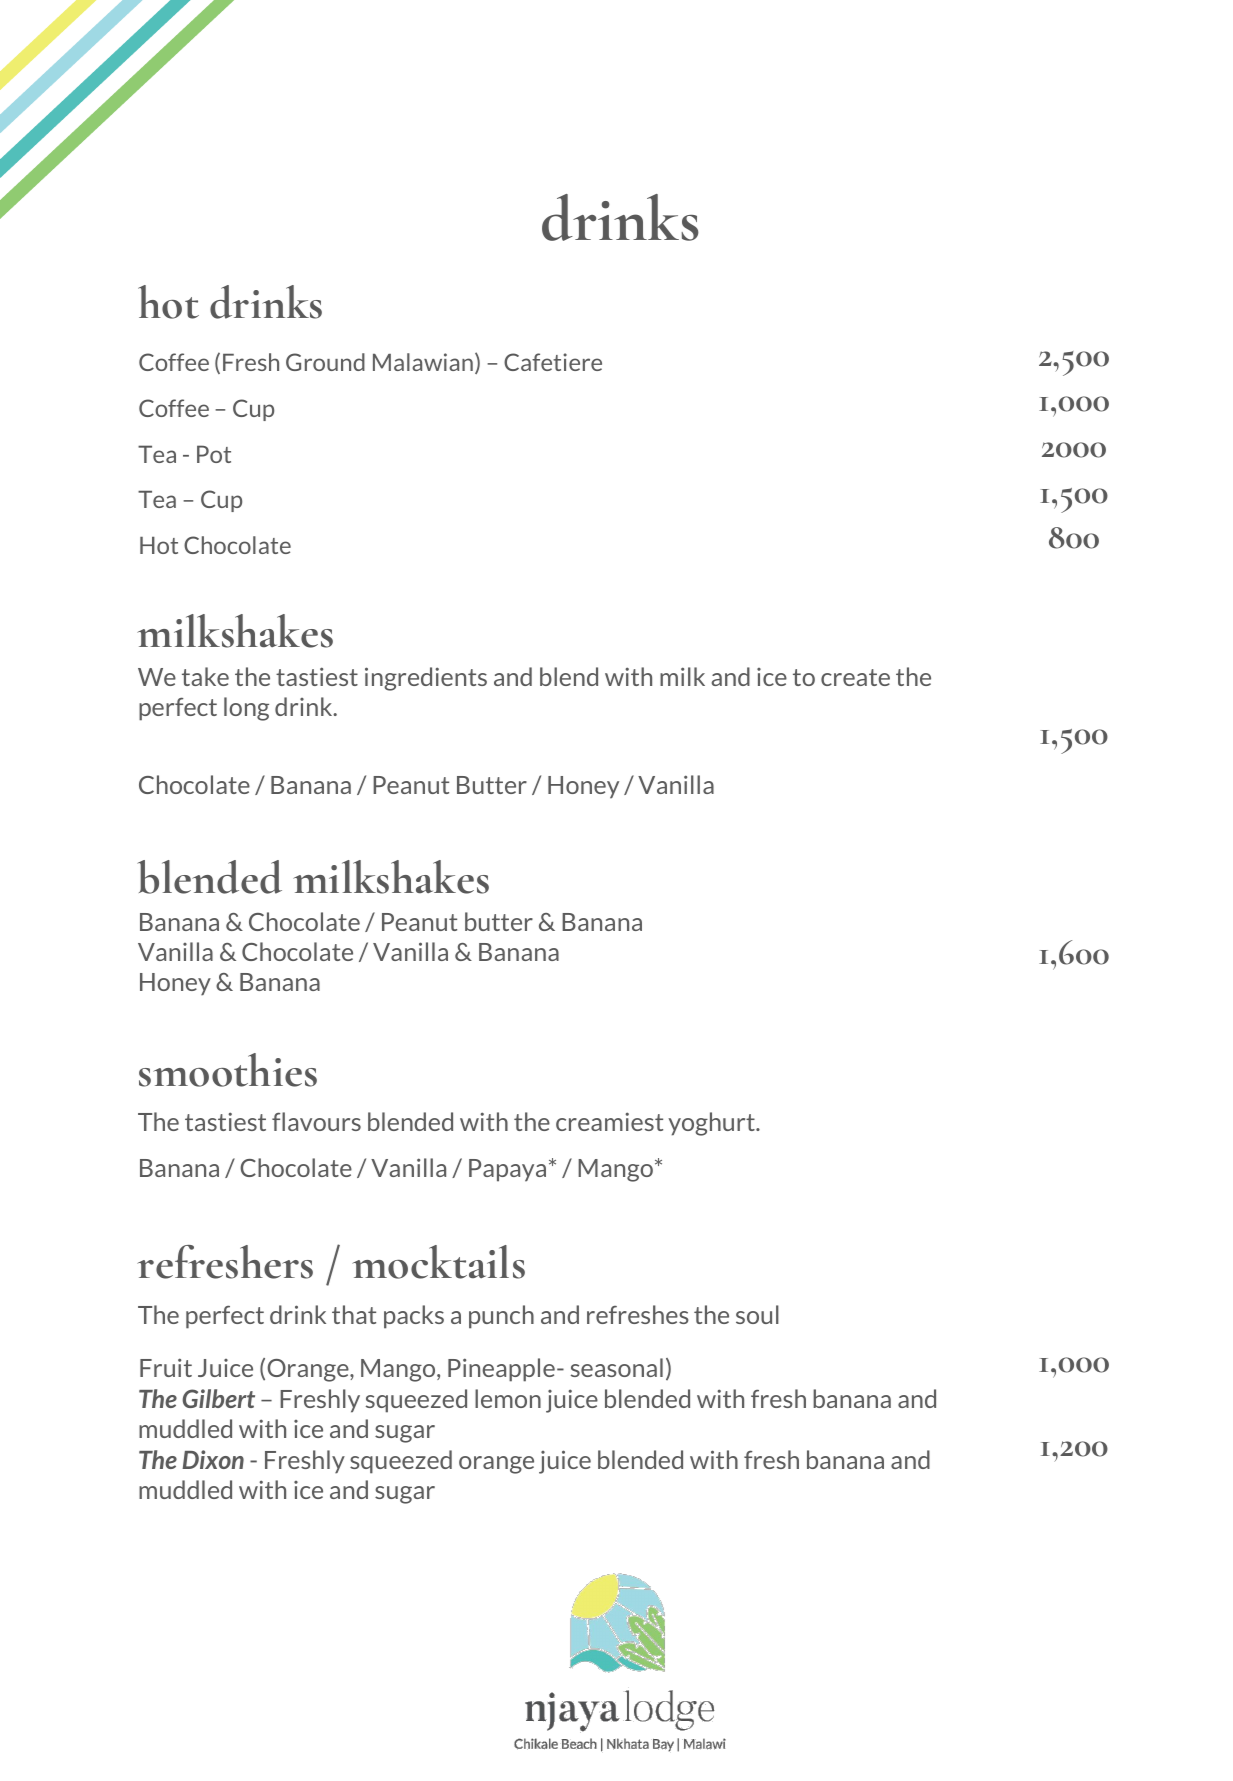  Describe the element at coordinates (855, 677) in the document. I see `create` at that location.
